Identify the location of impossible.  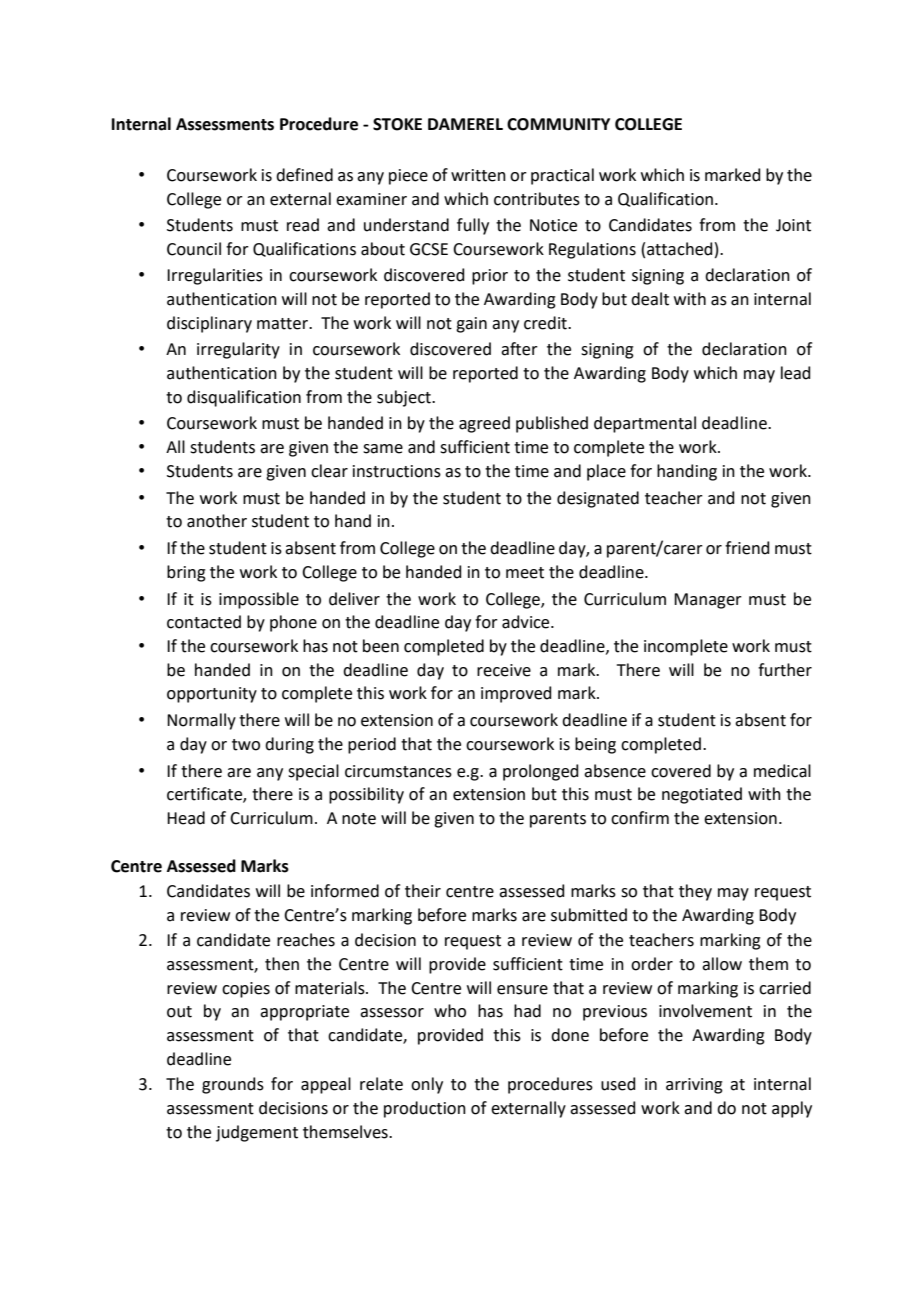
(259, 600).
